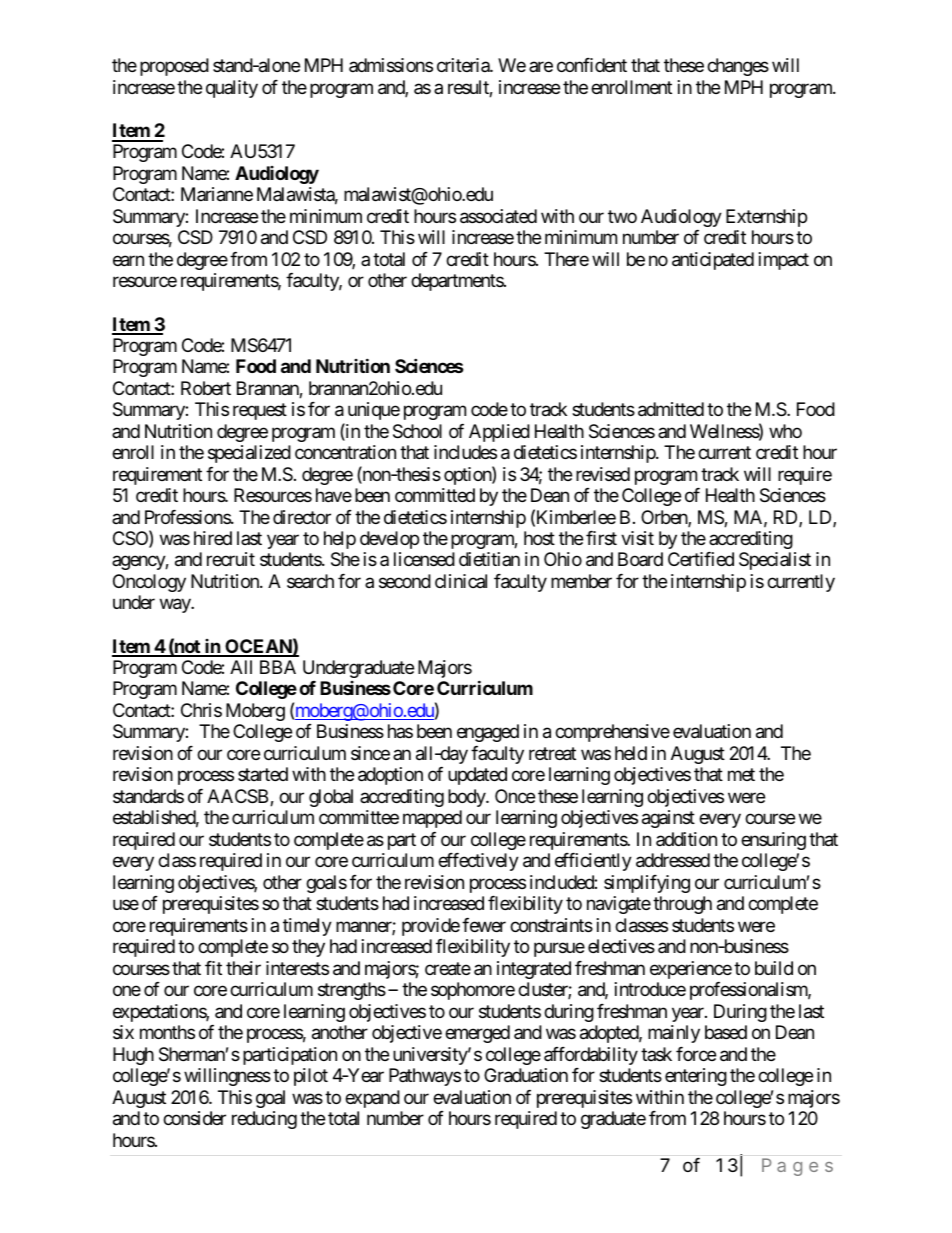 This document has height=1233, width=952. I want to click on addition, so click(686, 839).
